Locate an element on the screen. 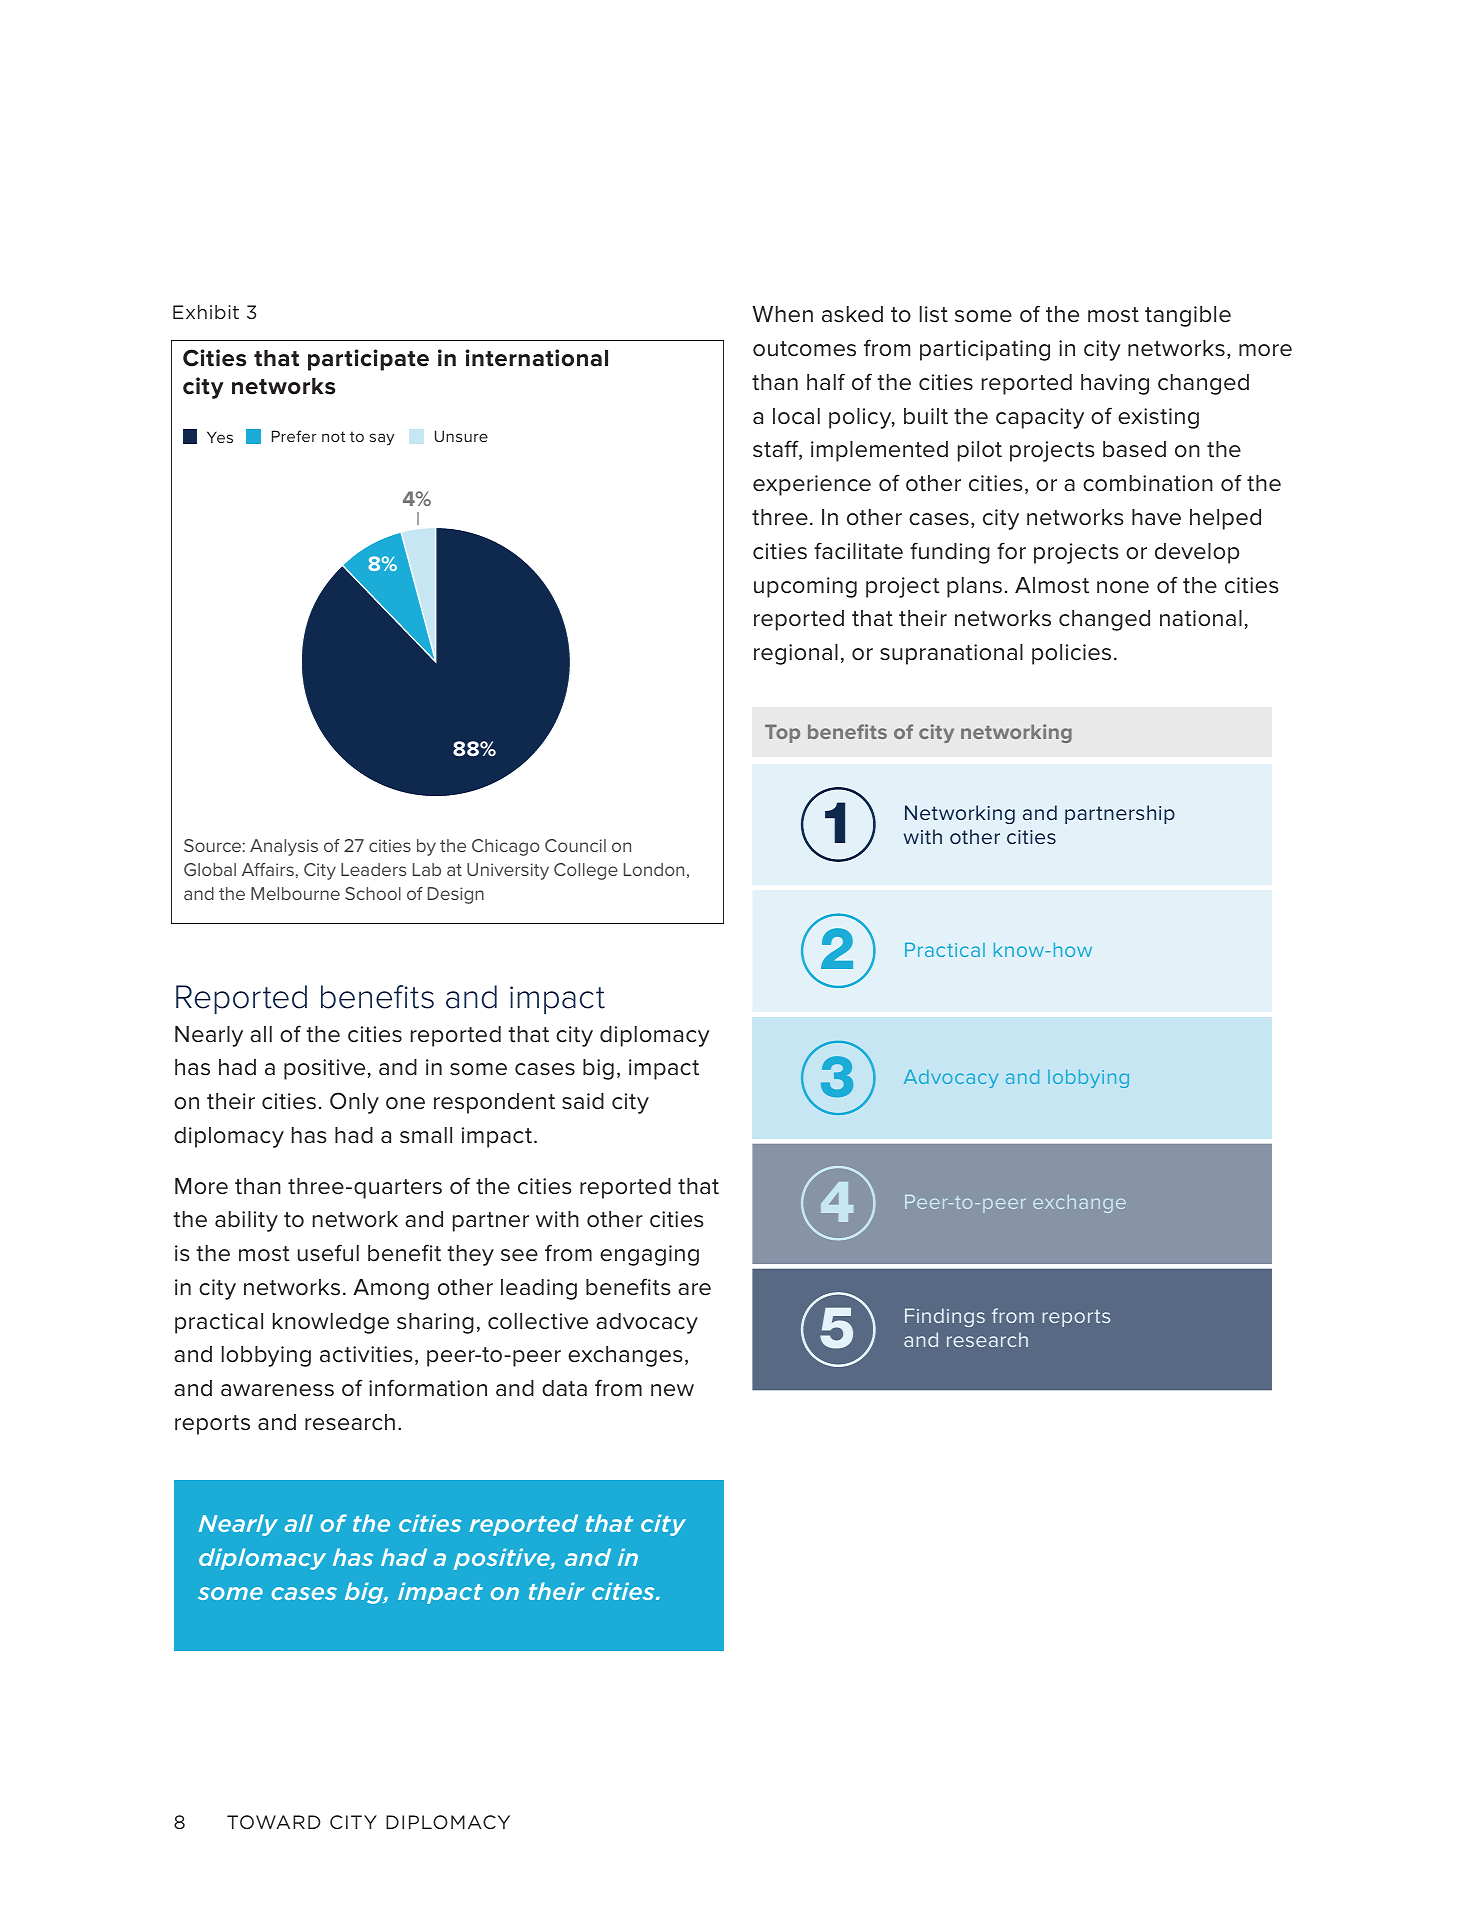 The height and width of the screenshot is (1910, 1476). TOWARD is located at coordinates (274, 1822).
